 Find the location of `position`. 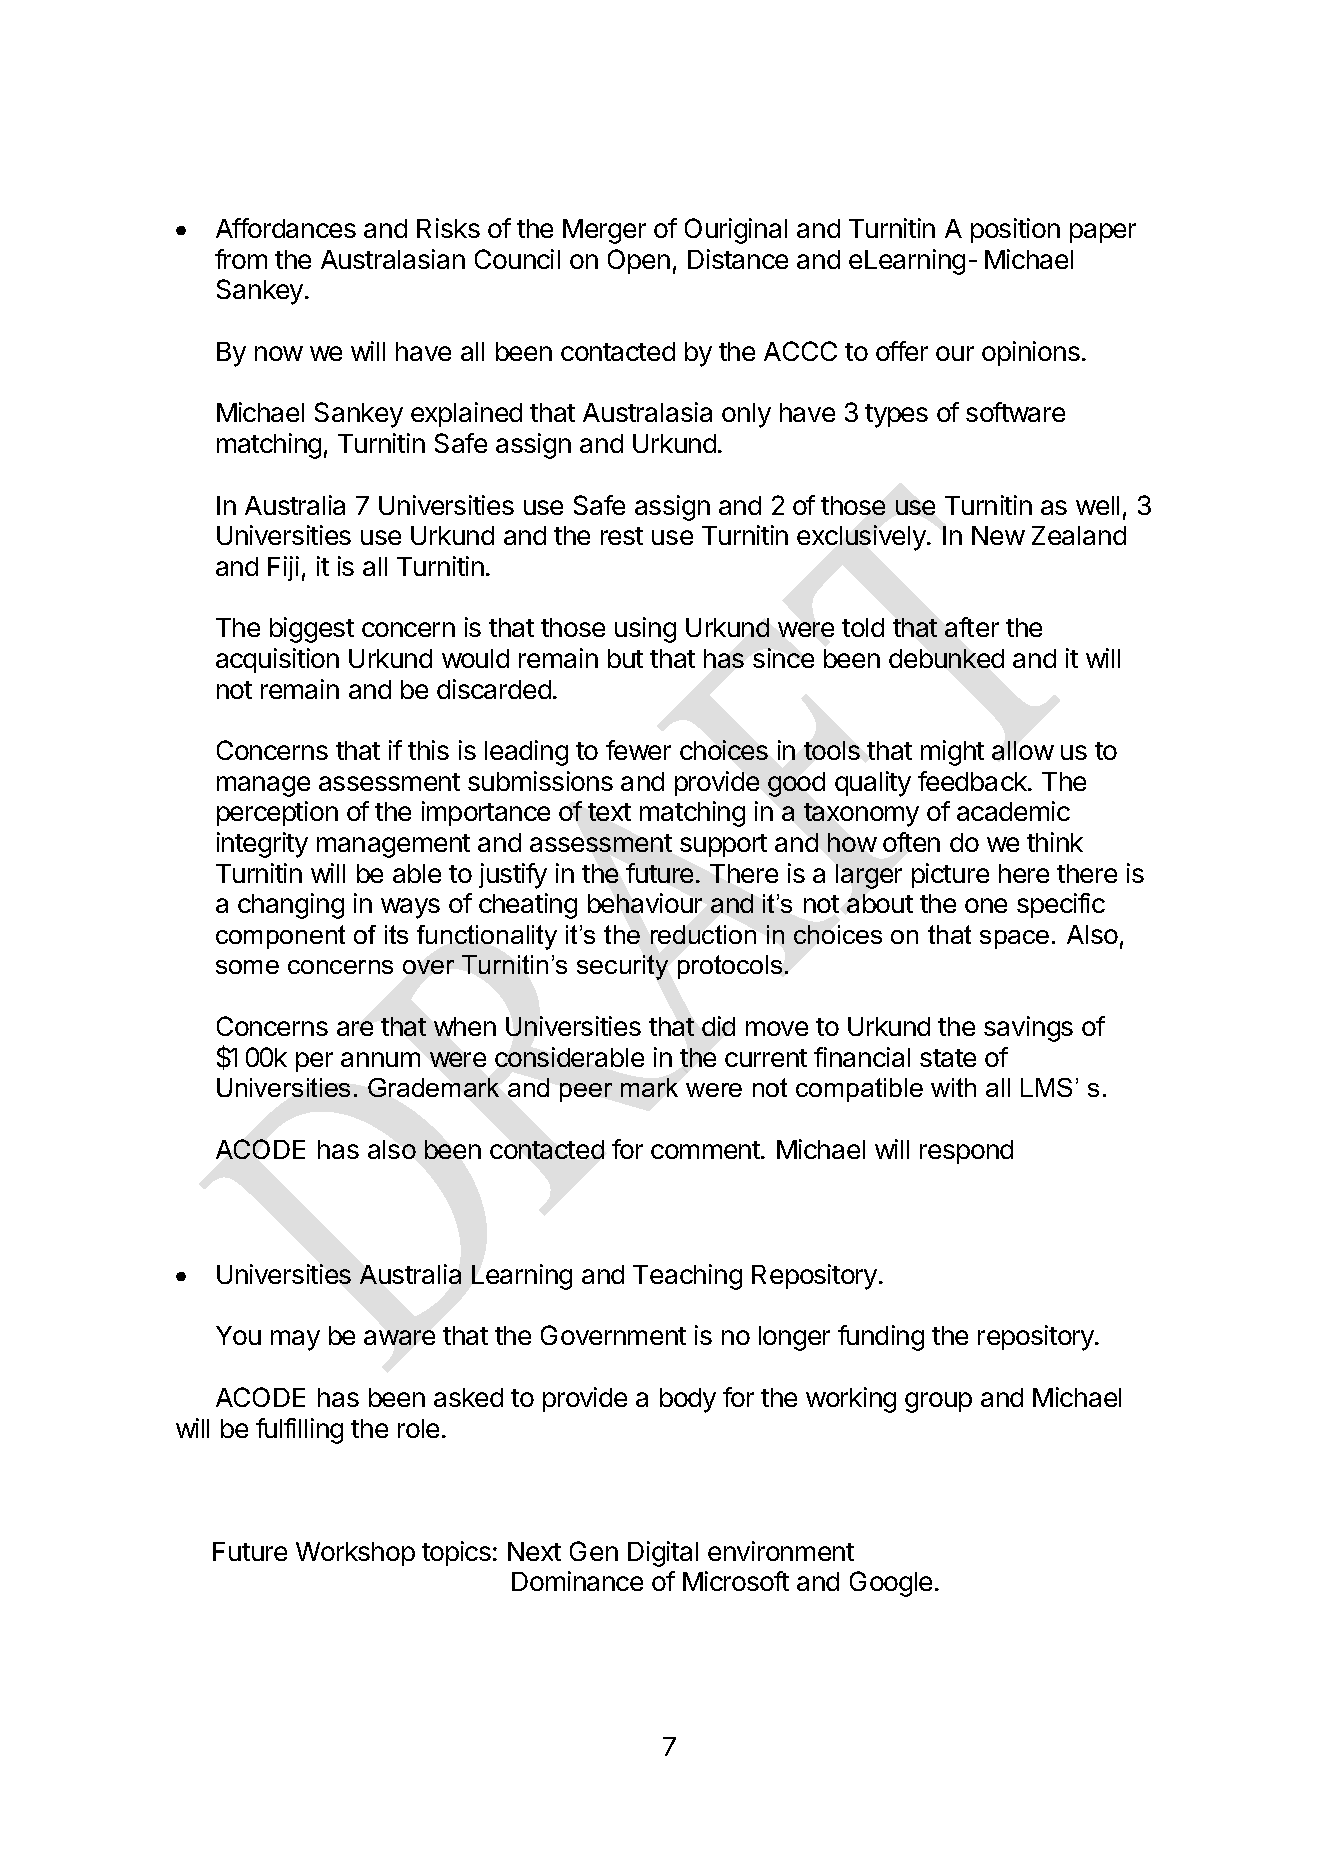

position is located at coordinates (1015, 230).
